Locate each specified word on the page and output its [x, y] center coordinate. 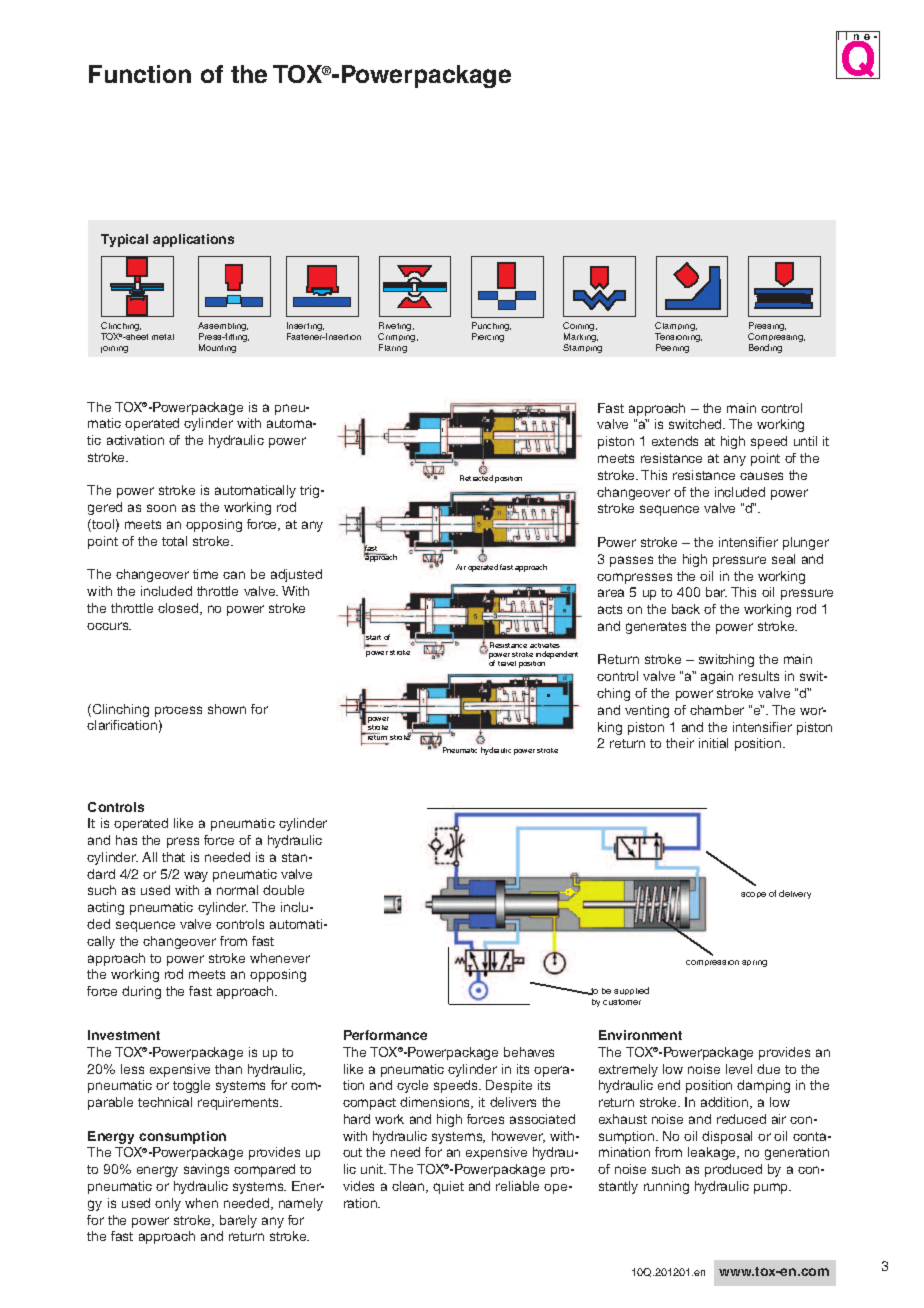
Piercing [488, 337]
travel [507, 663]
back [686, 609]
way [196, 876]
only [168, 1204]
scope [753, 895]
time [205, 574]
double [283, 890]
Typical [124, 240]
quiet [448, 1187]
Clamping [676, 328]
